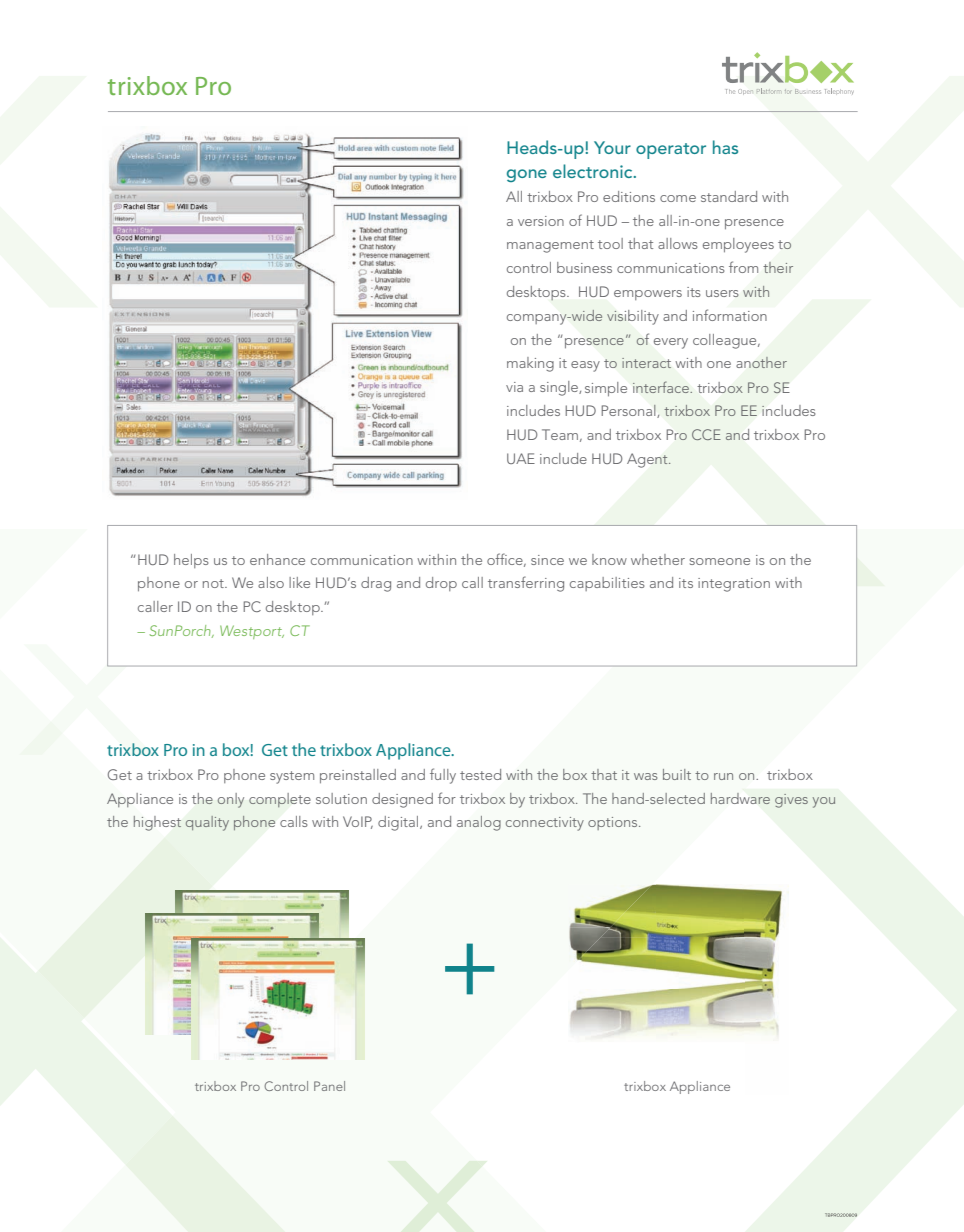 The height and width of the screenshot is (1232, 964). I want to click on Panel, so click(329, 1086).
